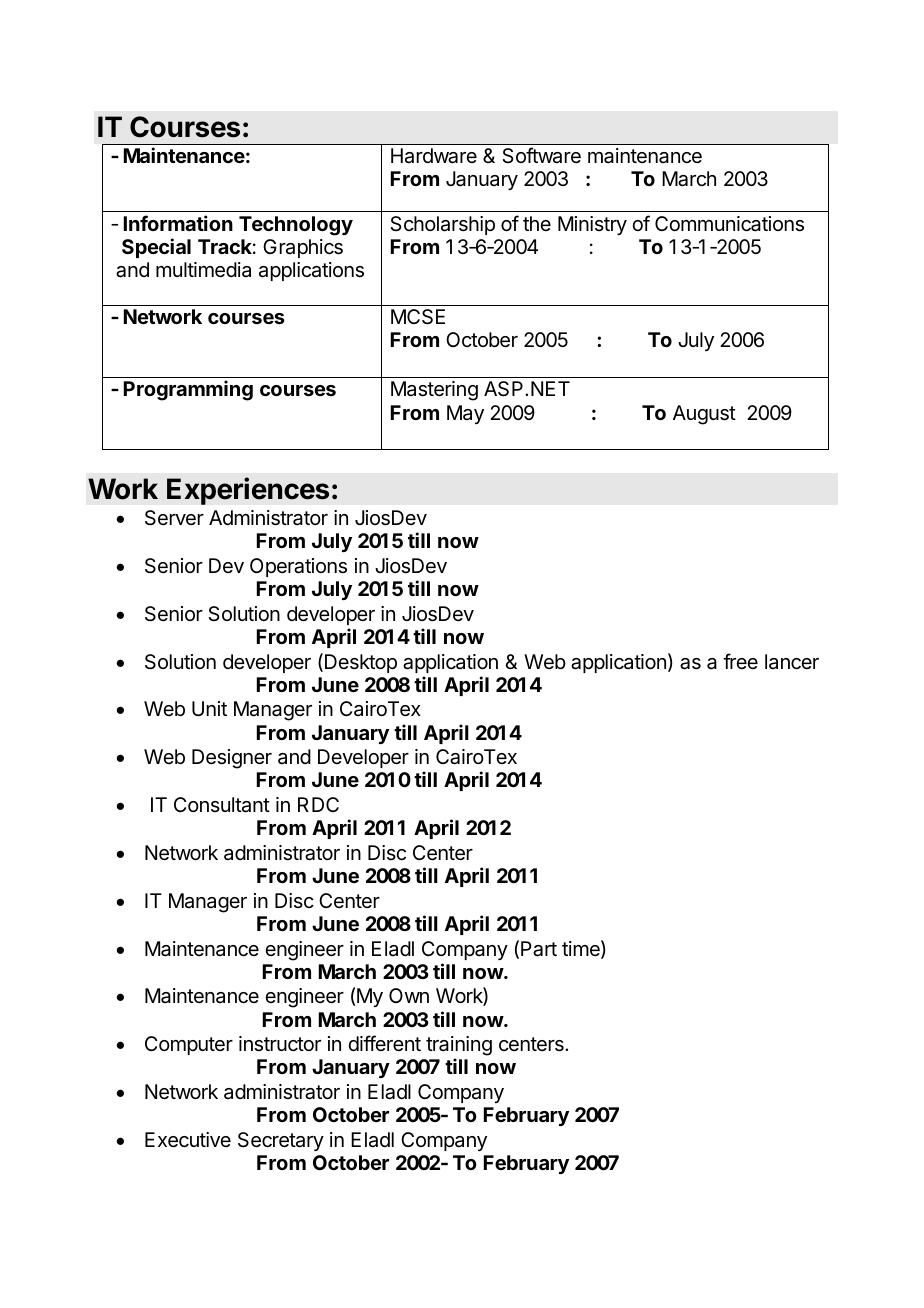 The width and height of the image is (924, 1308). What do you see at coordinates (178, 223) in the image?
I see `Information` at bounding box center [178, 223].
